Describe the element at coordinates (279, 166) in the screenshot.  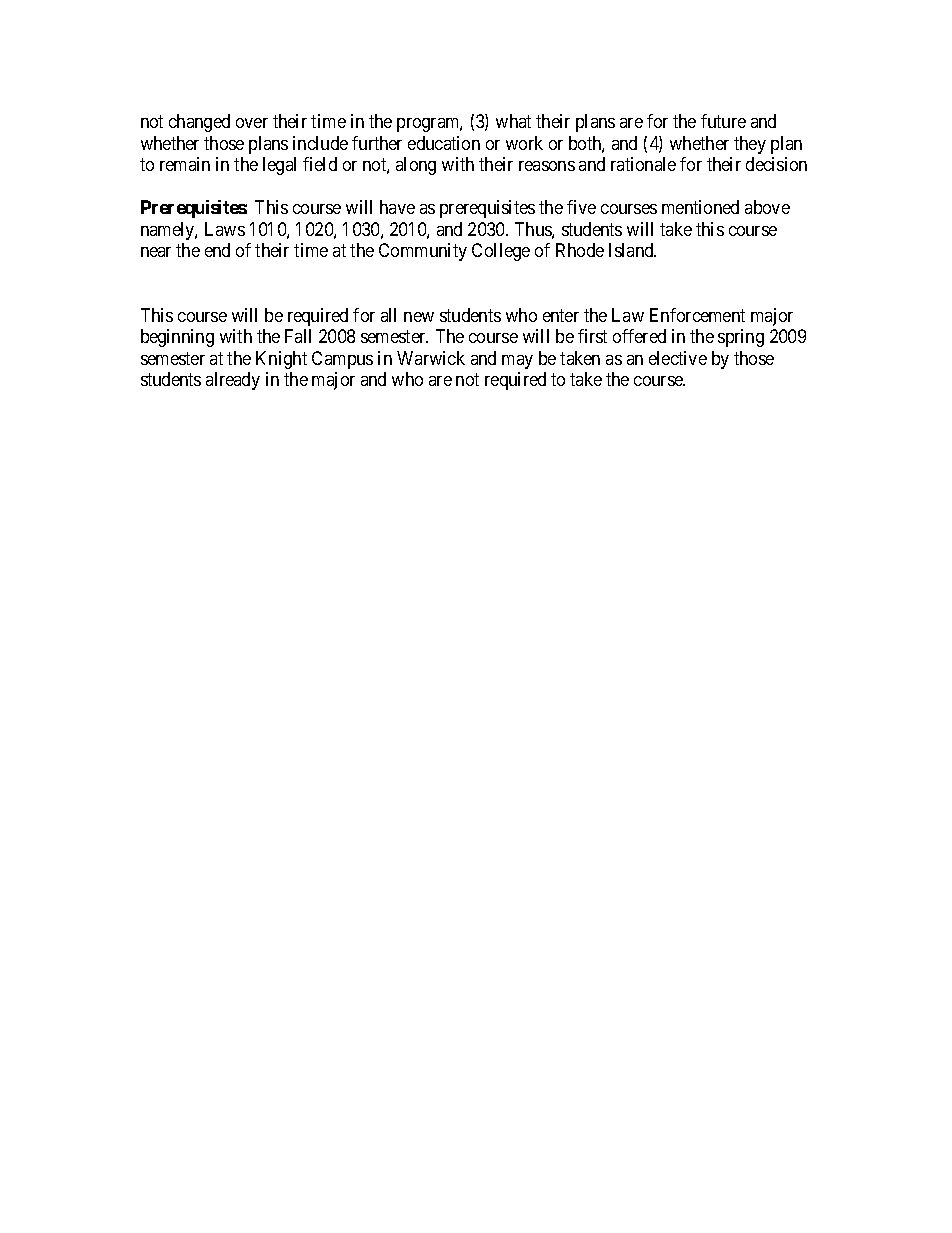
I see `legal` at that location.
